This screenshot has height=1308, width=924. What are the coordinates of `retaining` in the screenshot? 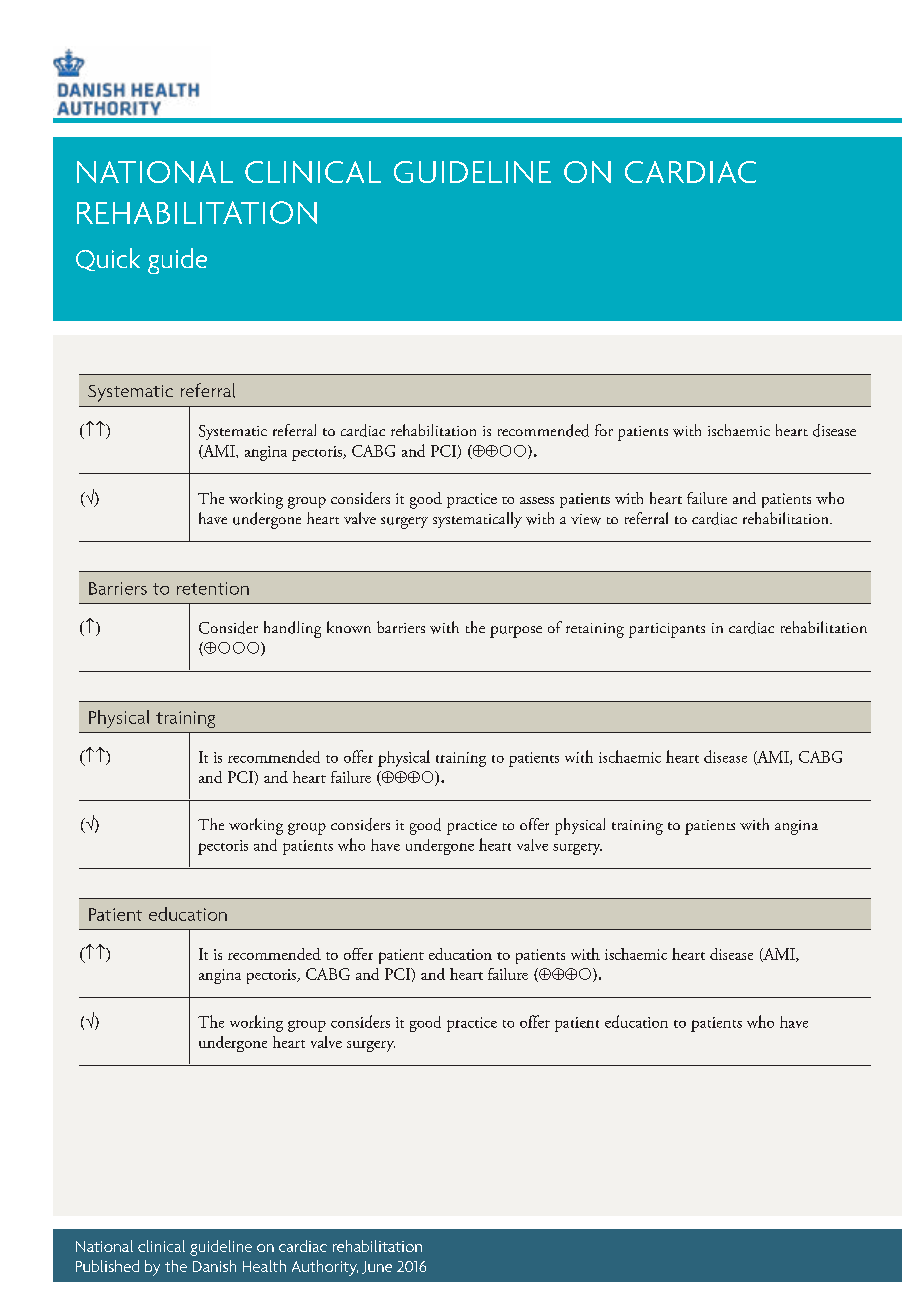 It's located at (595, 630).
